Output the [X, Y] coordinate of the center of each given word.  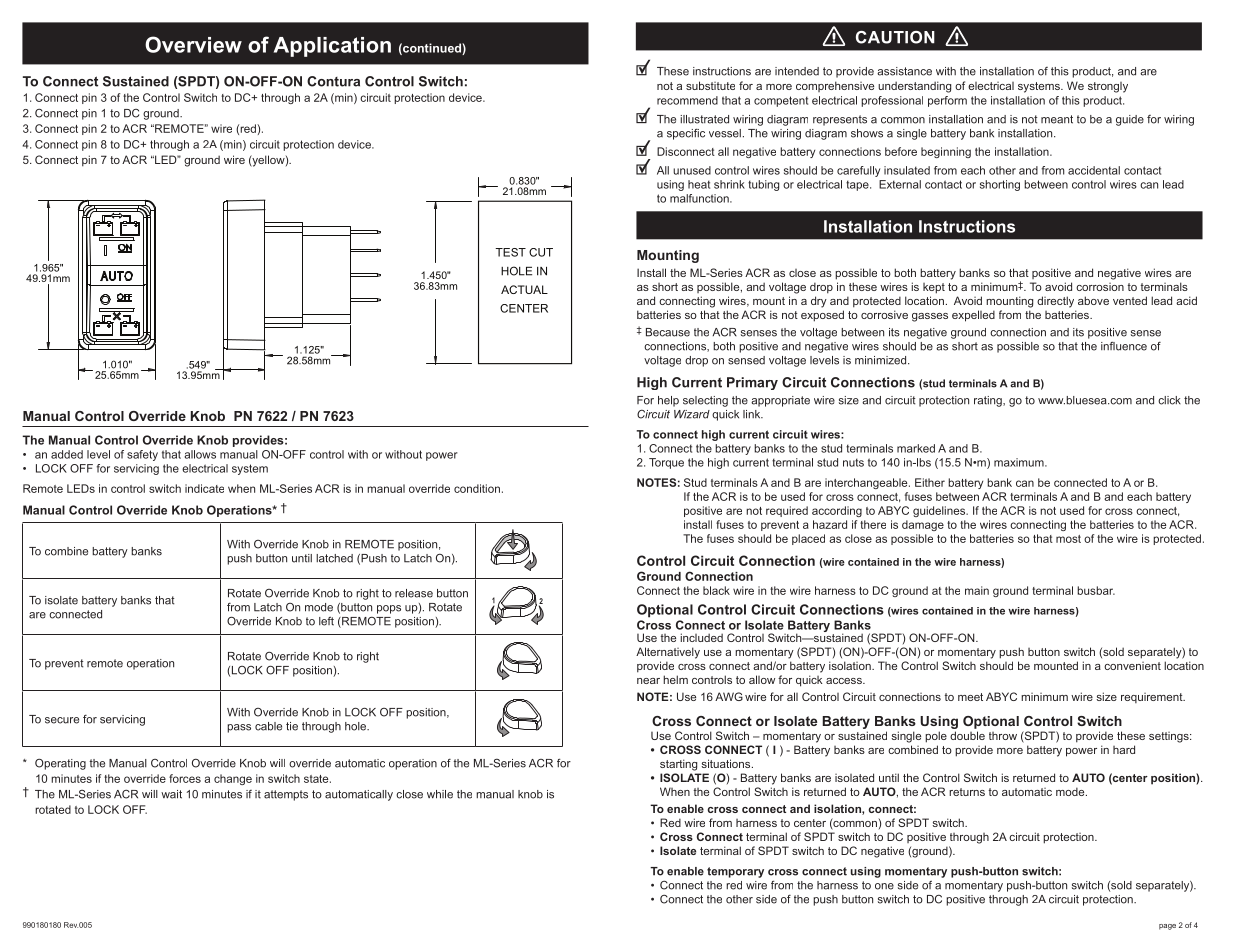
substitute [710, 85]
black [716, 590]
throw [1003, 736]
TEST [510, 252]
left [326, 621]
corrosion [1100, 287]
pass [239, 728]
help [668, 401]
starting [678, 765]
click [1169, 400]
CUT [541, 252]
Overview [193, 44]
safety [142, 455]
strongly [1108, 87]
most [1068, 539]
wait [171, 794]
